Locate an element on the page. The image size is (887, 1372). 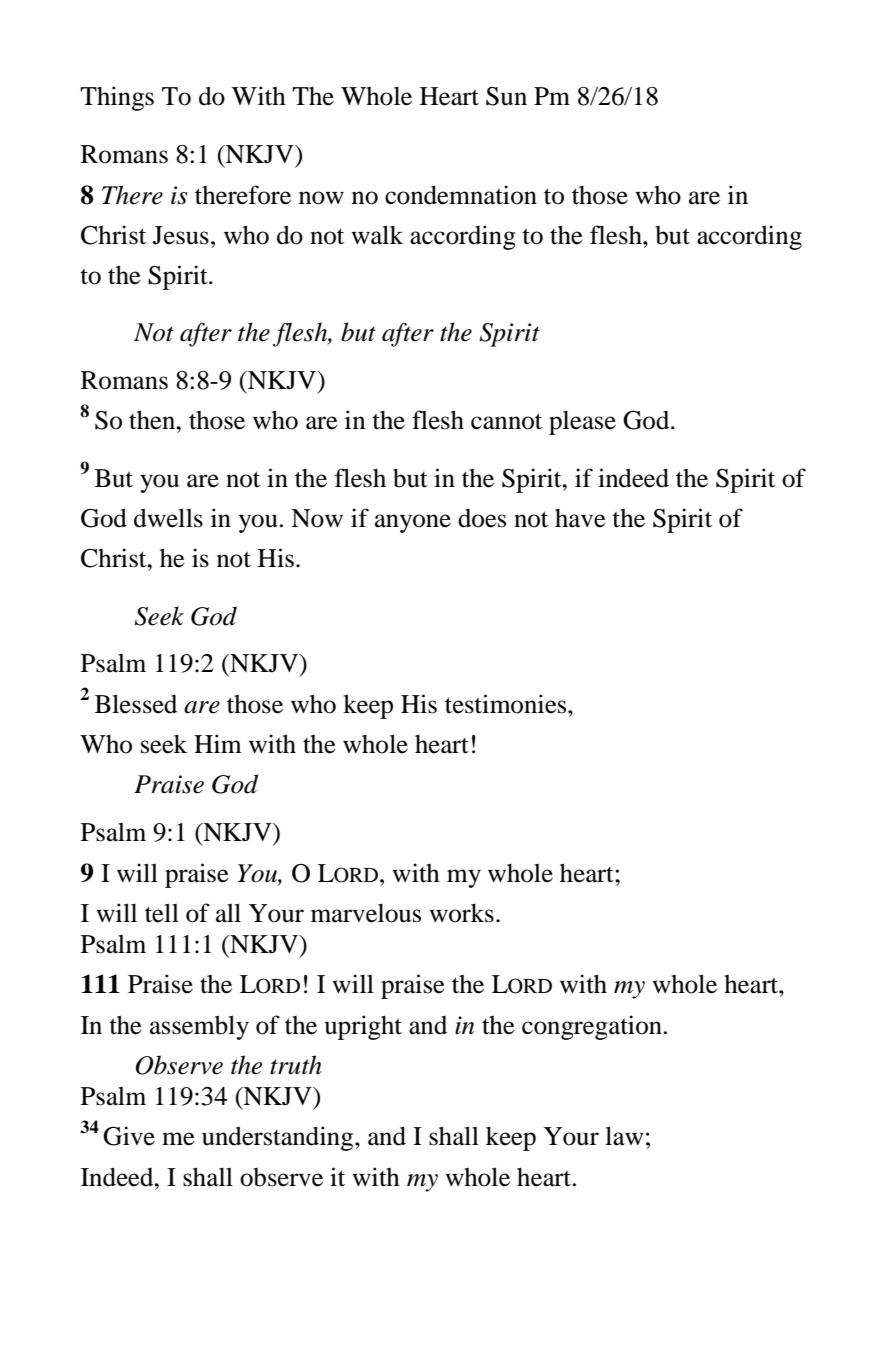
Sun is located at coordinates (506, 96).
